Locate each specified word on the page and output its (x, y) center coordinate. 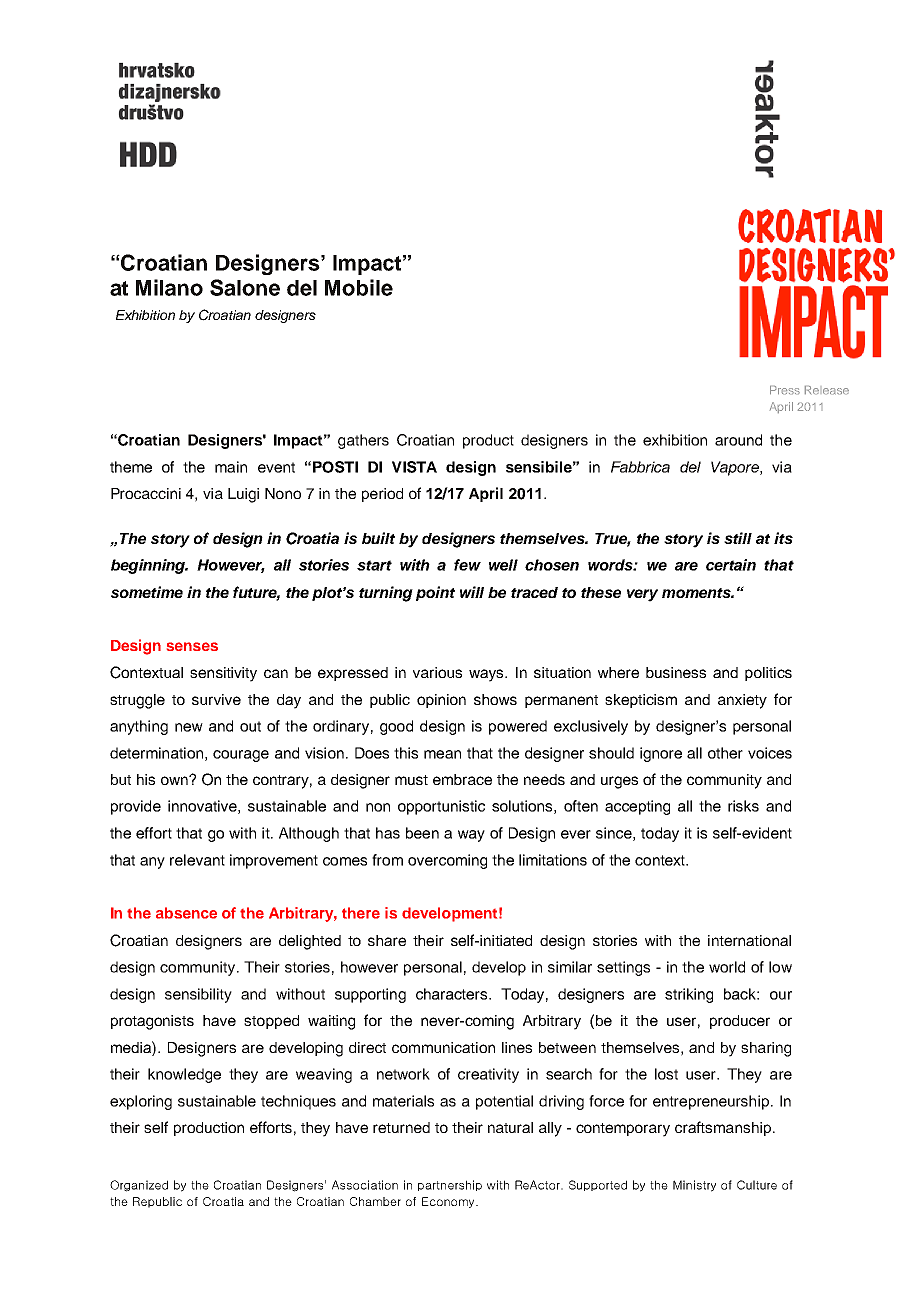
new (189, 727)
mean (442, 754)
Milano (169, 287)
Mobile (359, 287)
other (725, 753)
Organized (139, 1186)
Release (827, 390)
